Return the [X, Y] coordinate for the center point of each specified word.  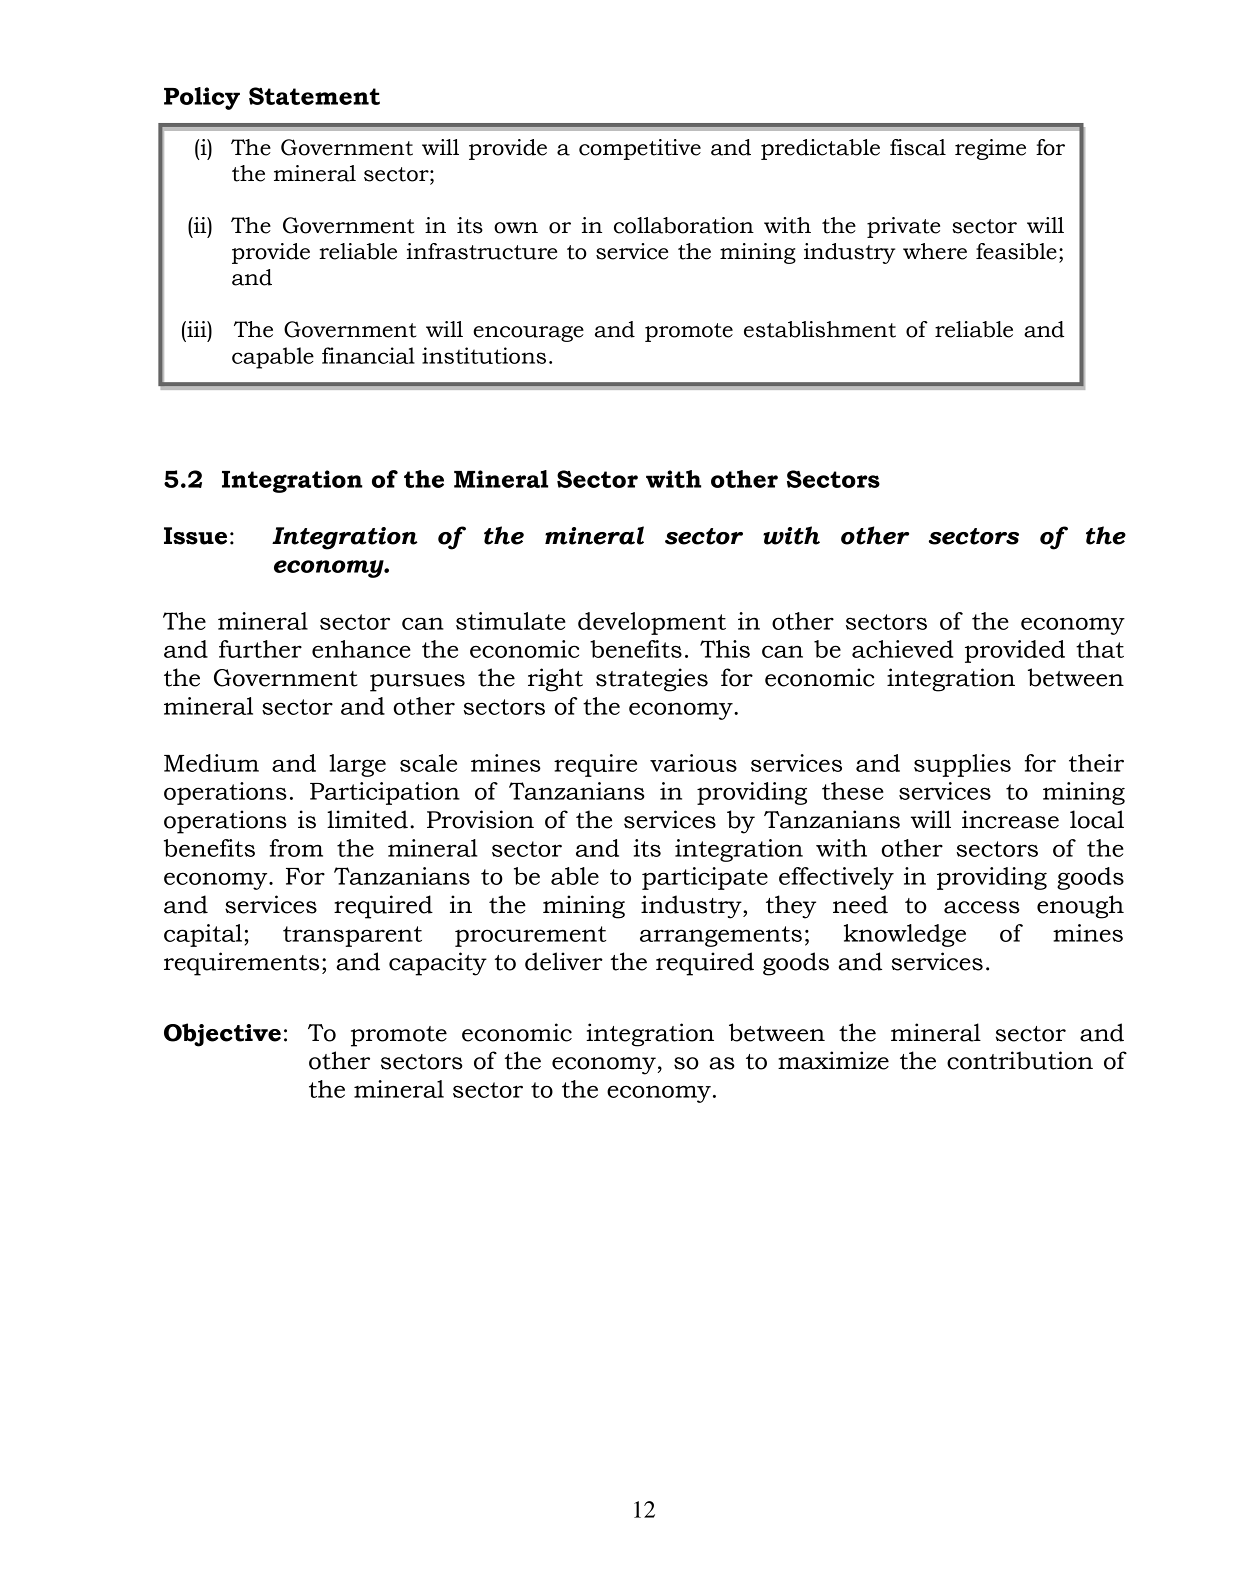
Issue [195, 536]
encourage [528, 334]
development [652, 623]
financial [368, 355]
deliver [564, 961]
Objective [222, 1035]
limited [367, 819]
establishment [820, 329]
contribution [1020, 1060]
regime [990, 149]
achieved [903, 649]
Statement [314, 96]
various [693, 763]
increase [1010, 819]
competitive [640, 149]
